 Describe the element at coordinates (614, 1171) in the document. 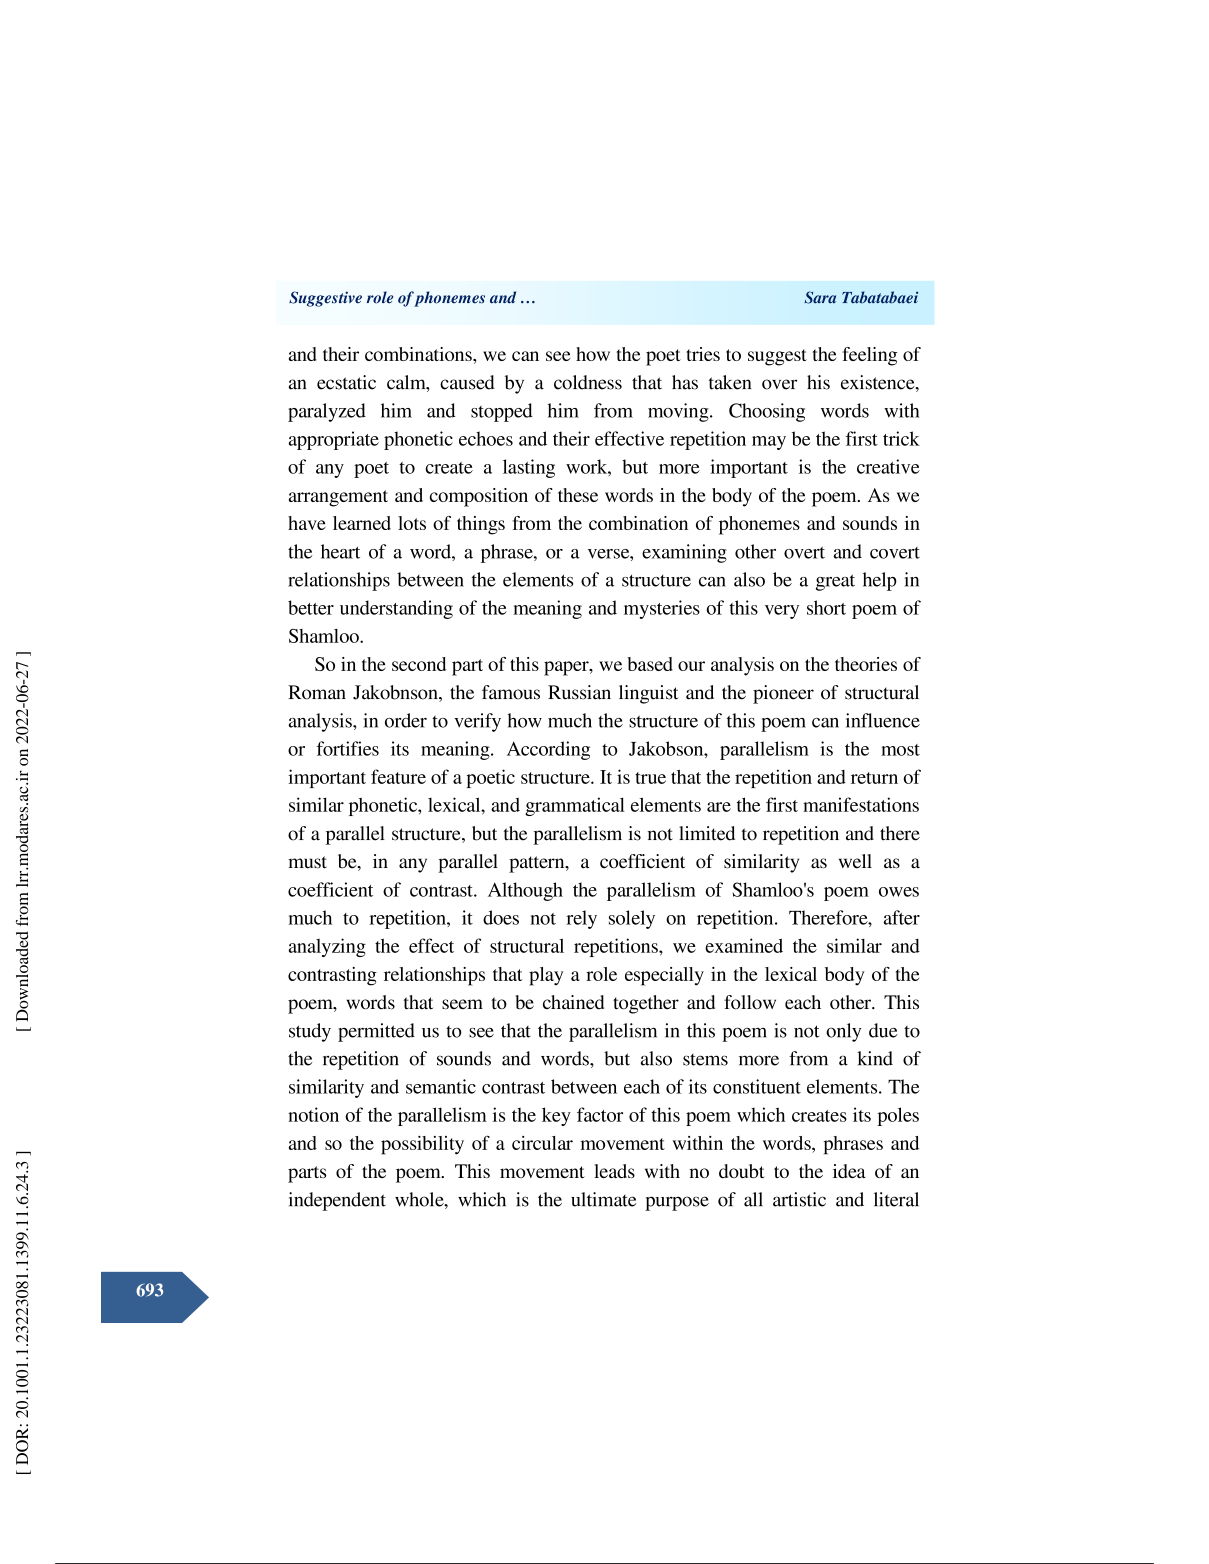

I see `leads` at that location.
